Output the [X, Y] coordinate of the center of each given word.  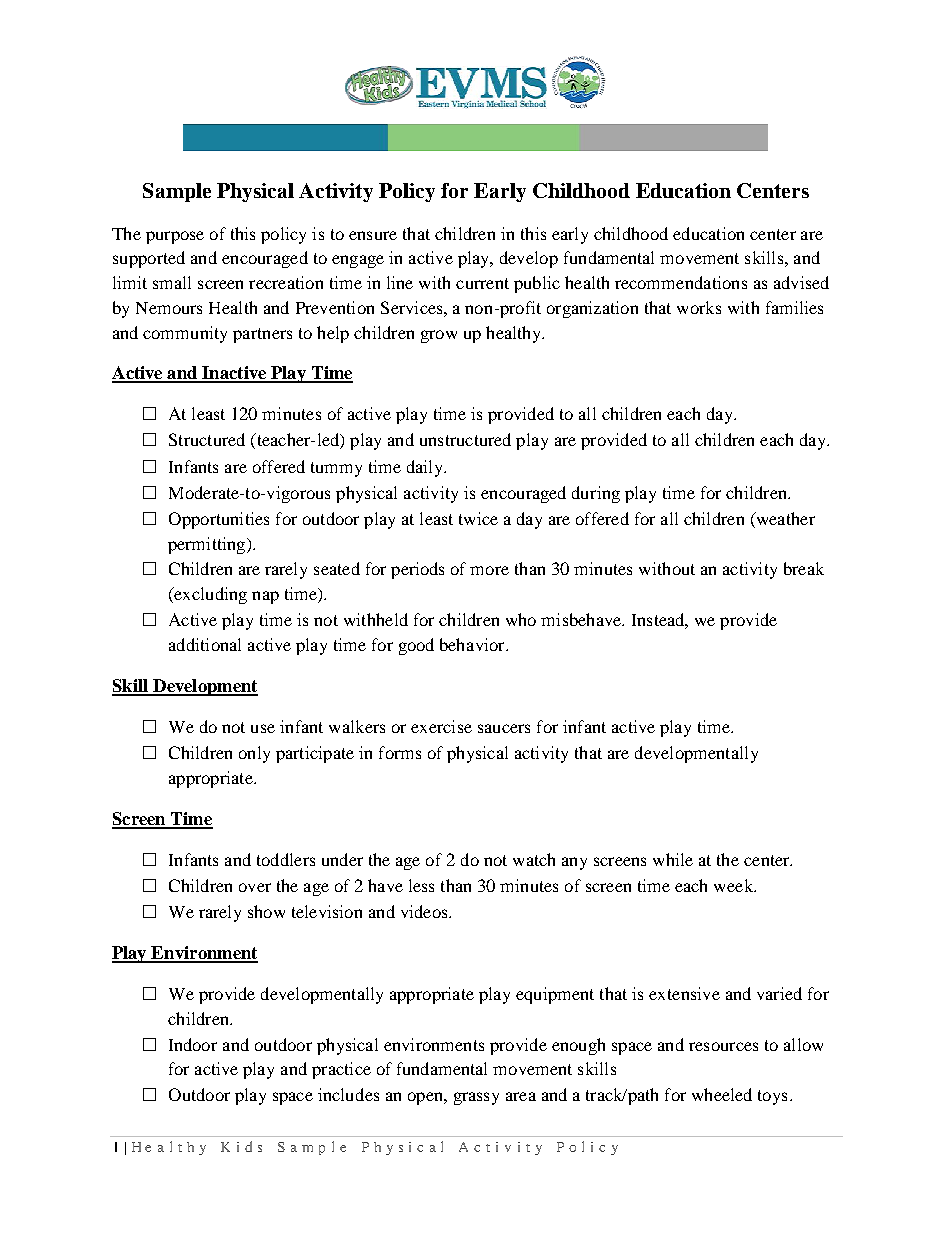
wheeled [722, 1094]
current [482, 283]
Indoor [193, 1044]
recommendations [681, 282]
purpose [175, 237]
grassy [476, 1098]
